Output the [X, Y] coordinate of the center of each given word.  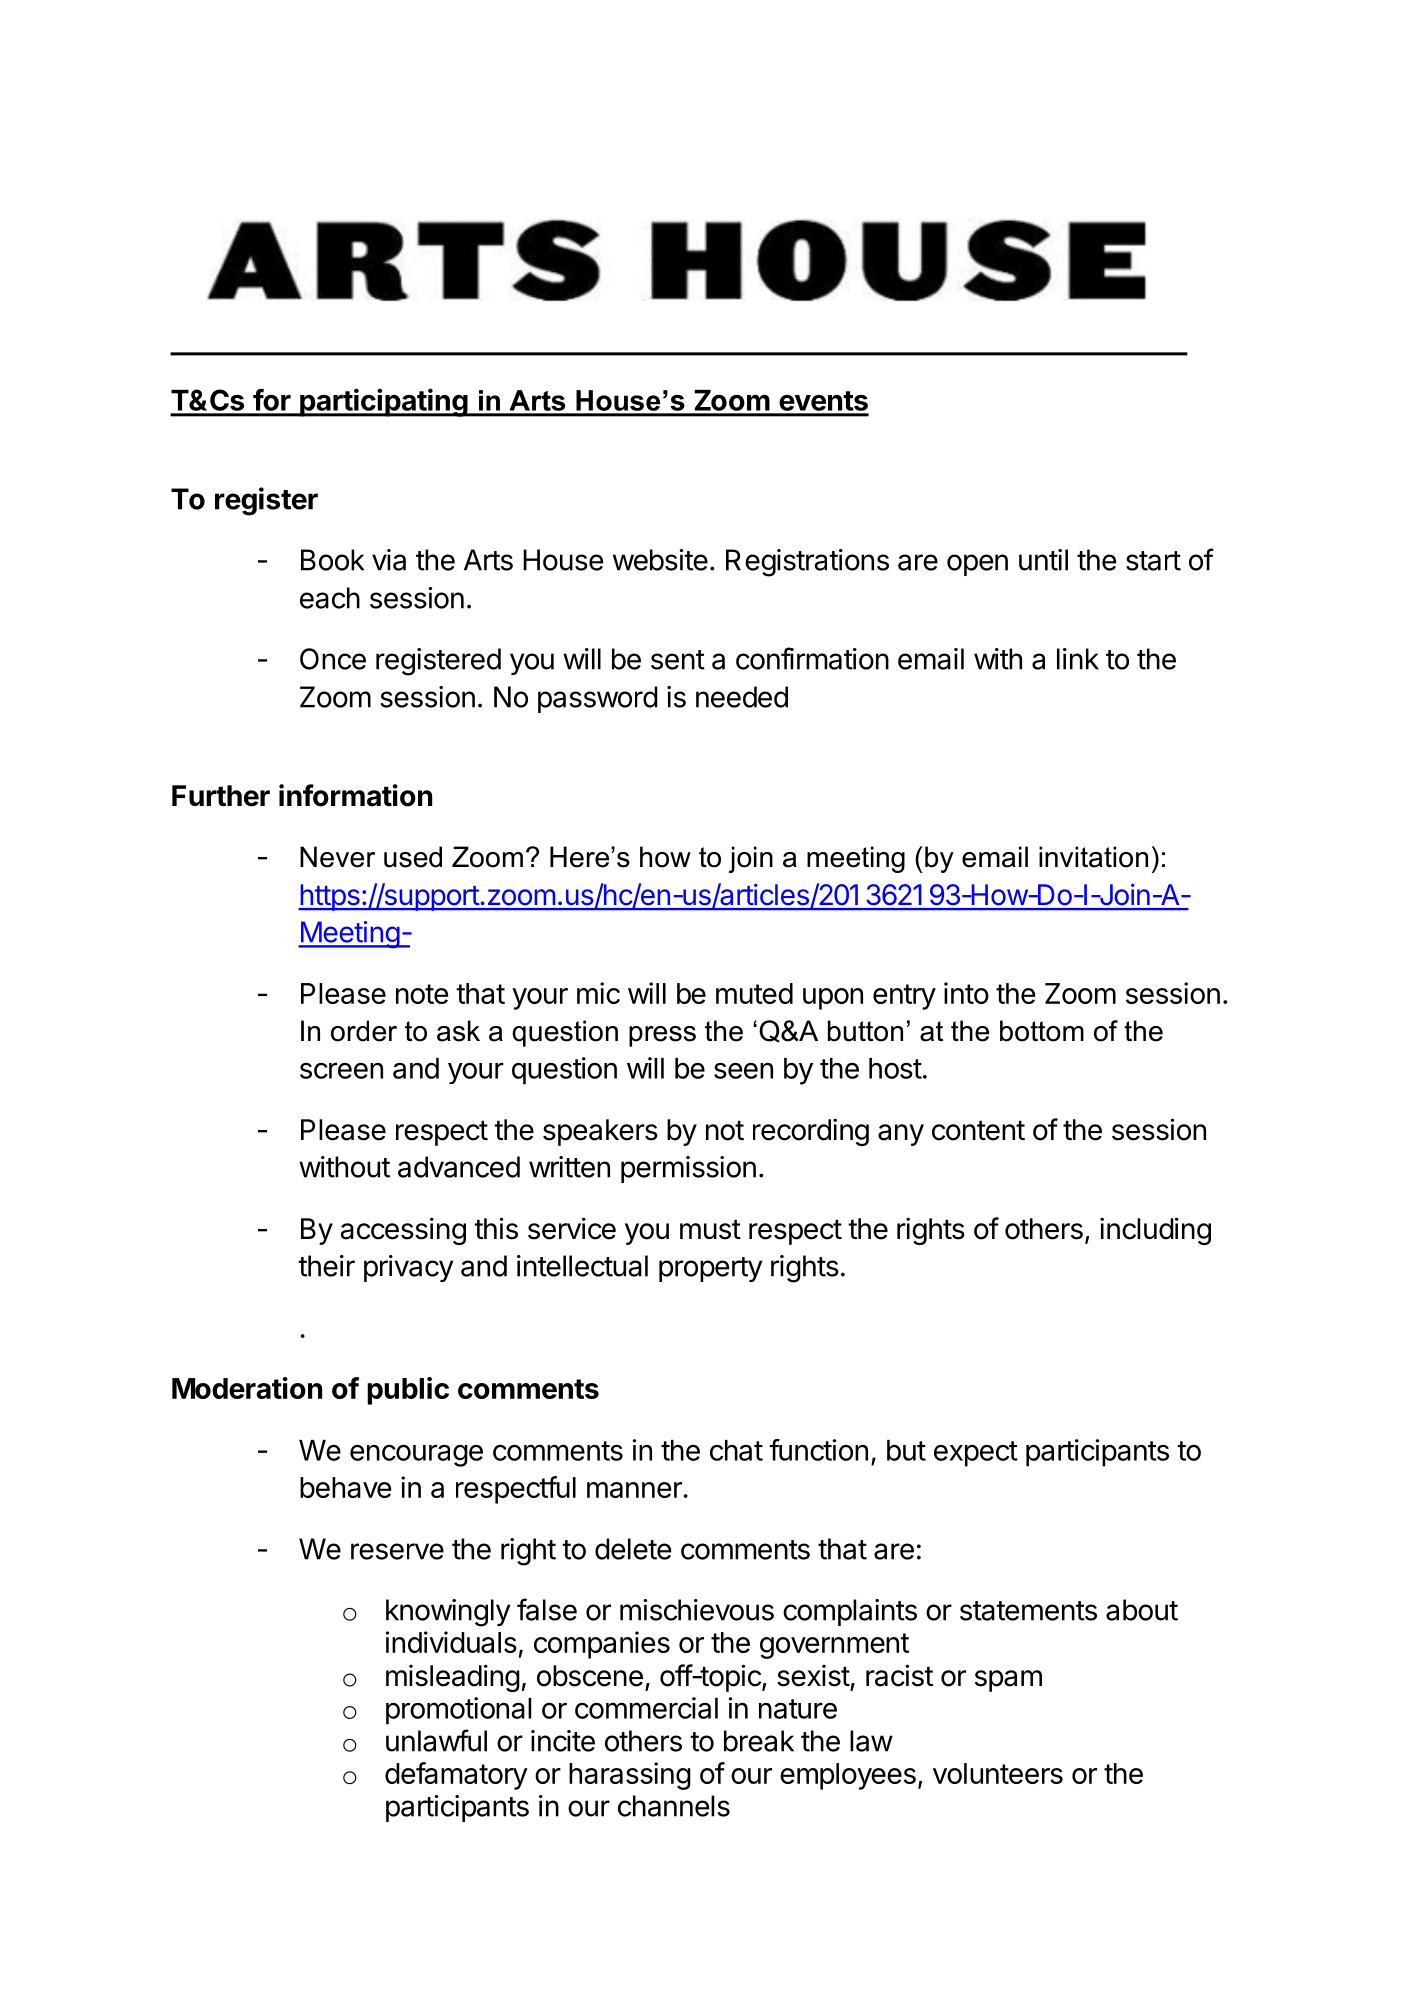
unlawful [436, 1740]
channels [674, 1806]
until [1043, 560]
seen [743, 1071]
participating [383, 402]
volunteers [998, 1773]
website [660, 560]
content [978, 1130]
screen [341, 1070]
